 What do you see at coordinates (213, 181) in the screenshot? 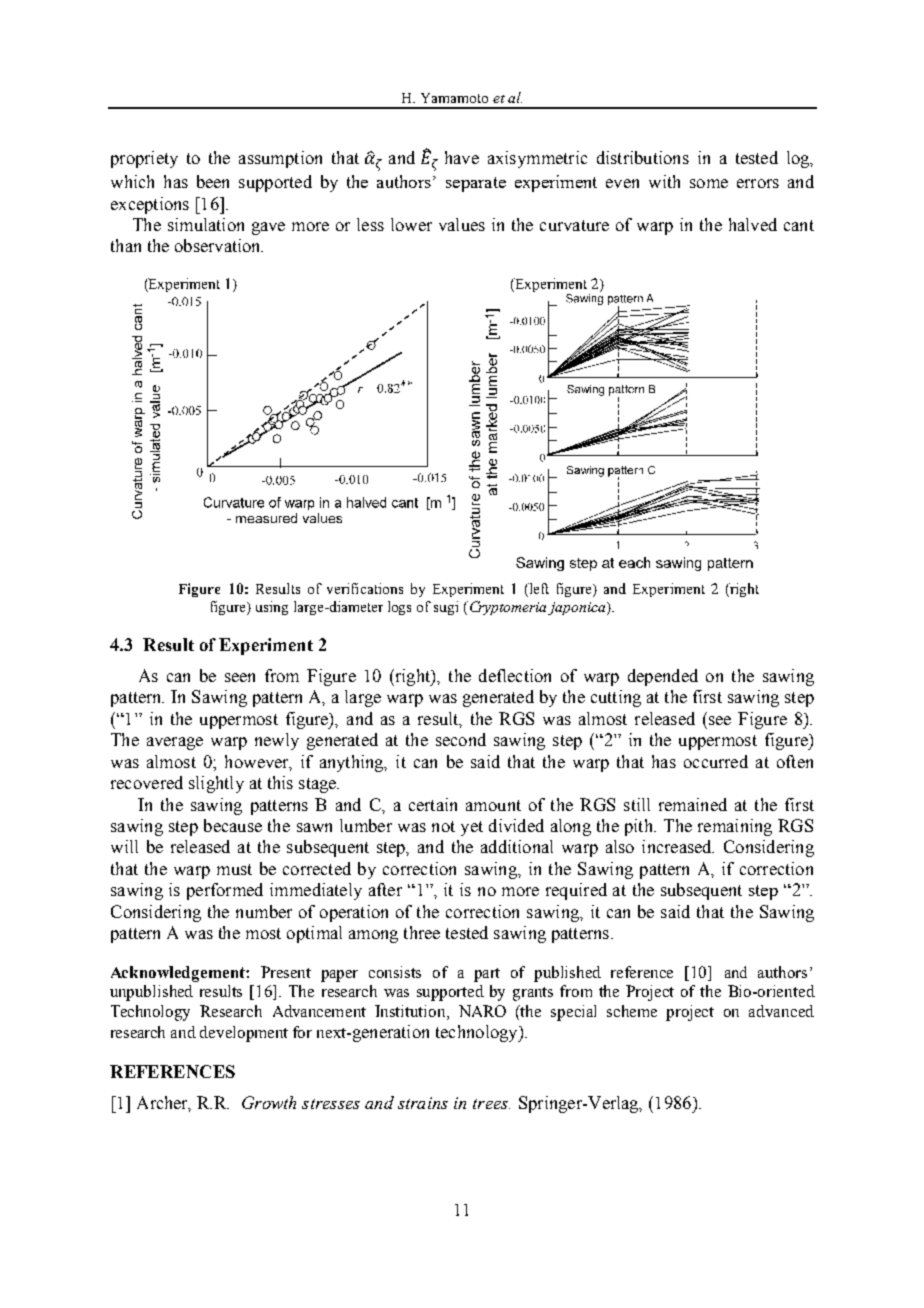
I see `been` at bounding box center [213, 181].
